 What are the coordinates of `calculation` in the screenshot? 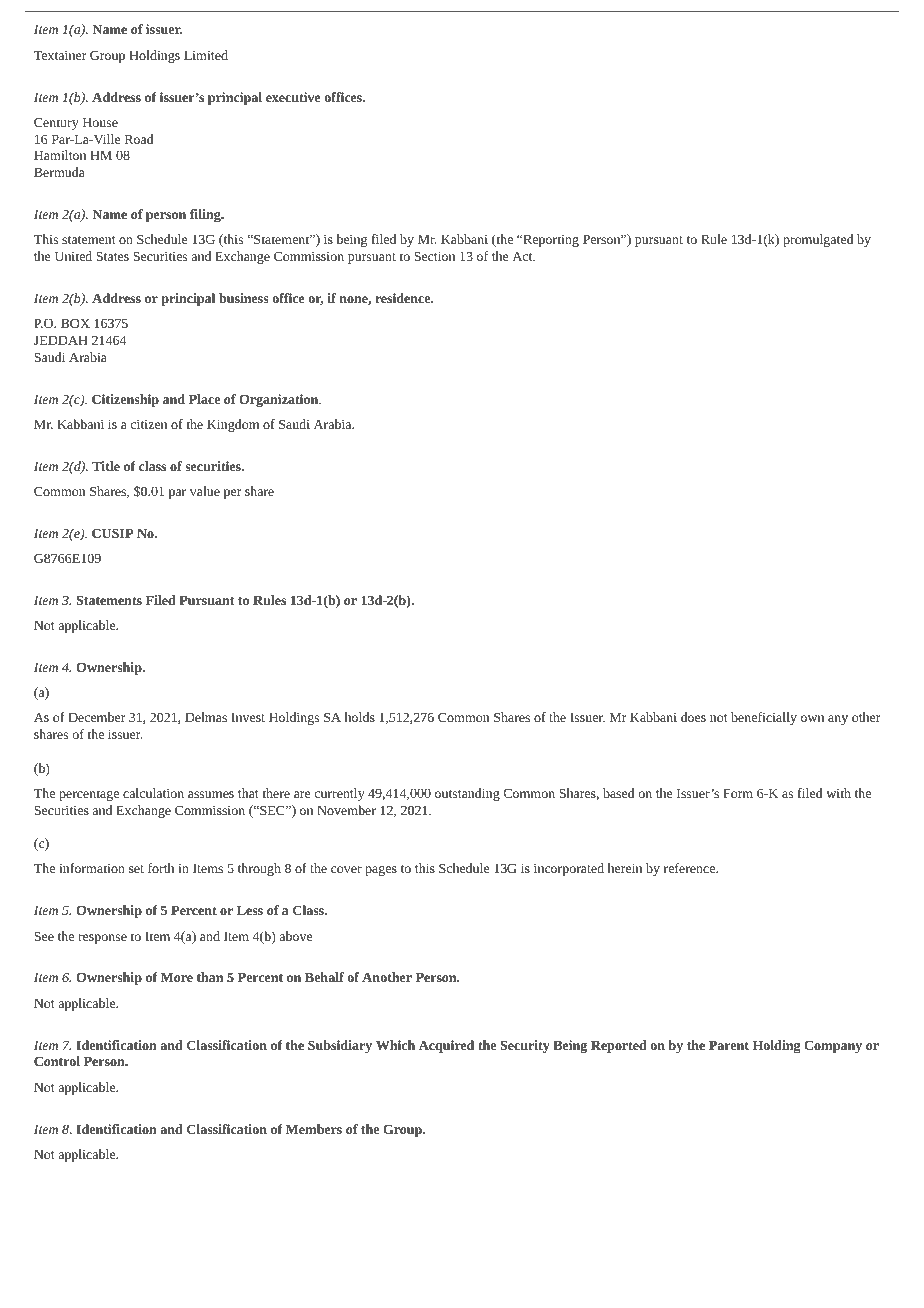 It's located at (153, 793).
